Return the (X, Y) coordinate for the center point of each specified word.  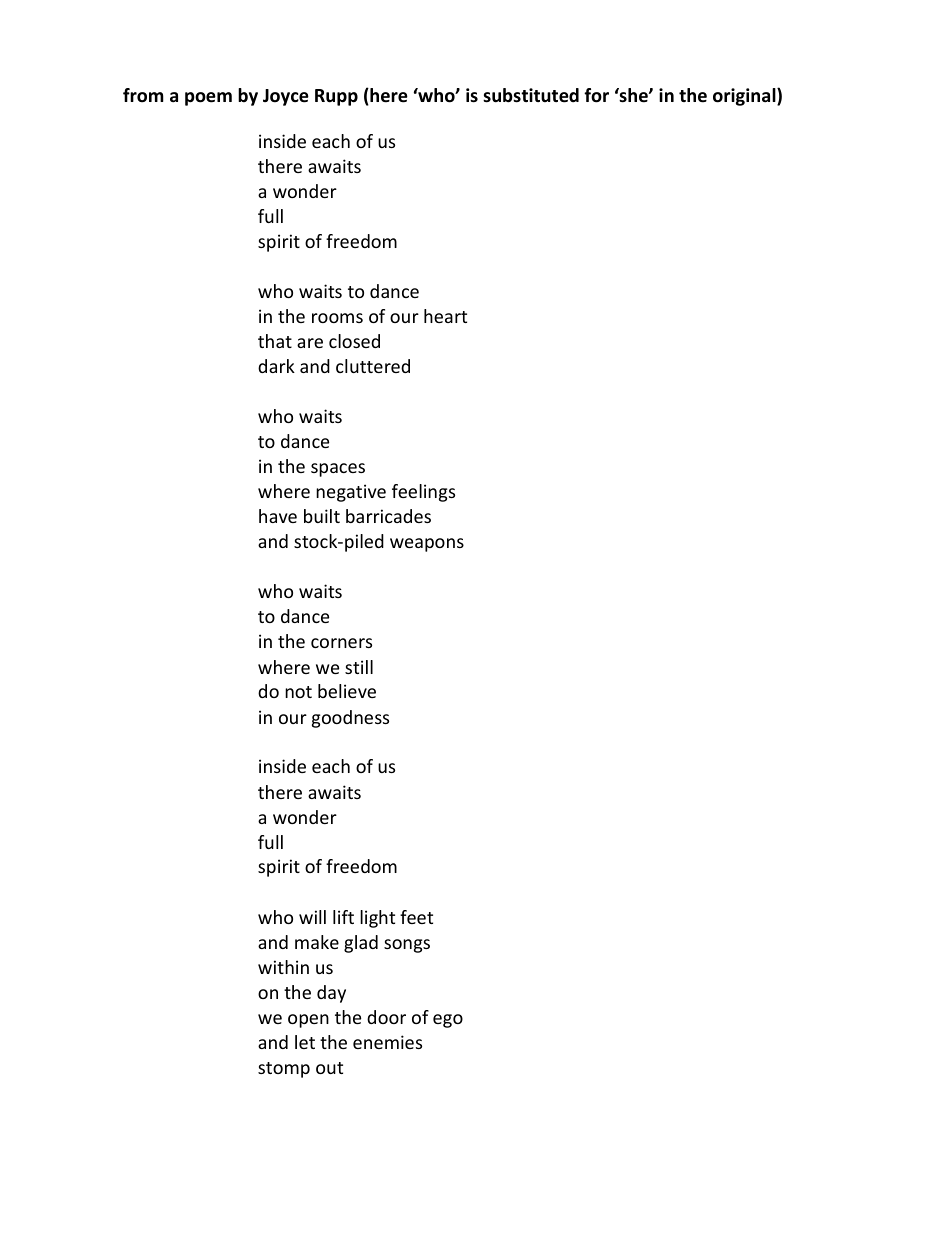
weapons (427, 545)
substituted (531, 95)
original (745, 97)
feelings (423, 493)
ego (448, 1021)
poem (208, 99)
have (278, 516)
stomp (284, 1070)
